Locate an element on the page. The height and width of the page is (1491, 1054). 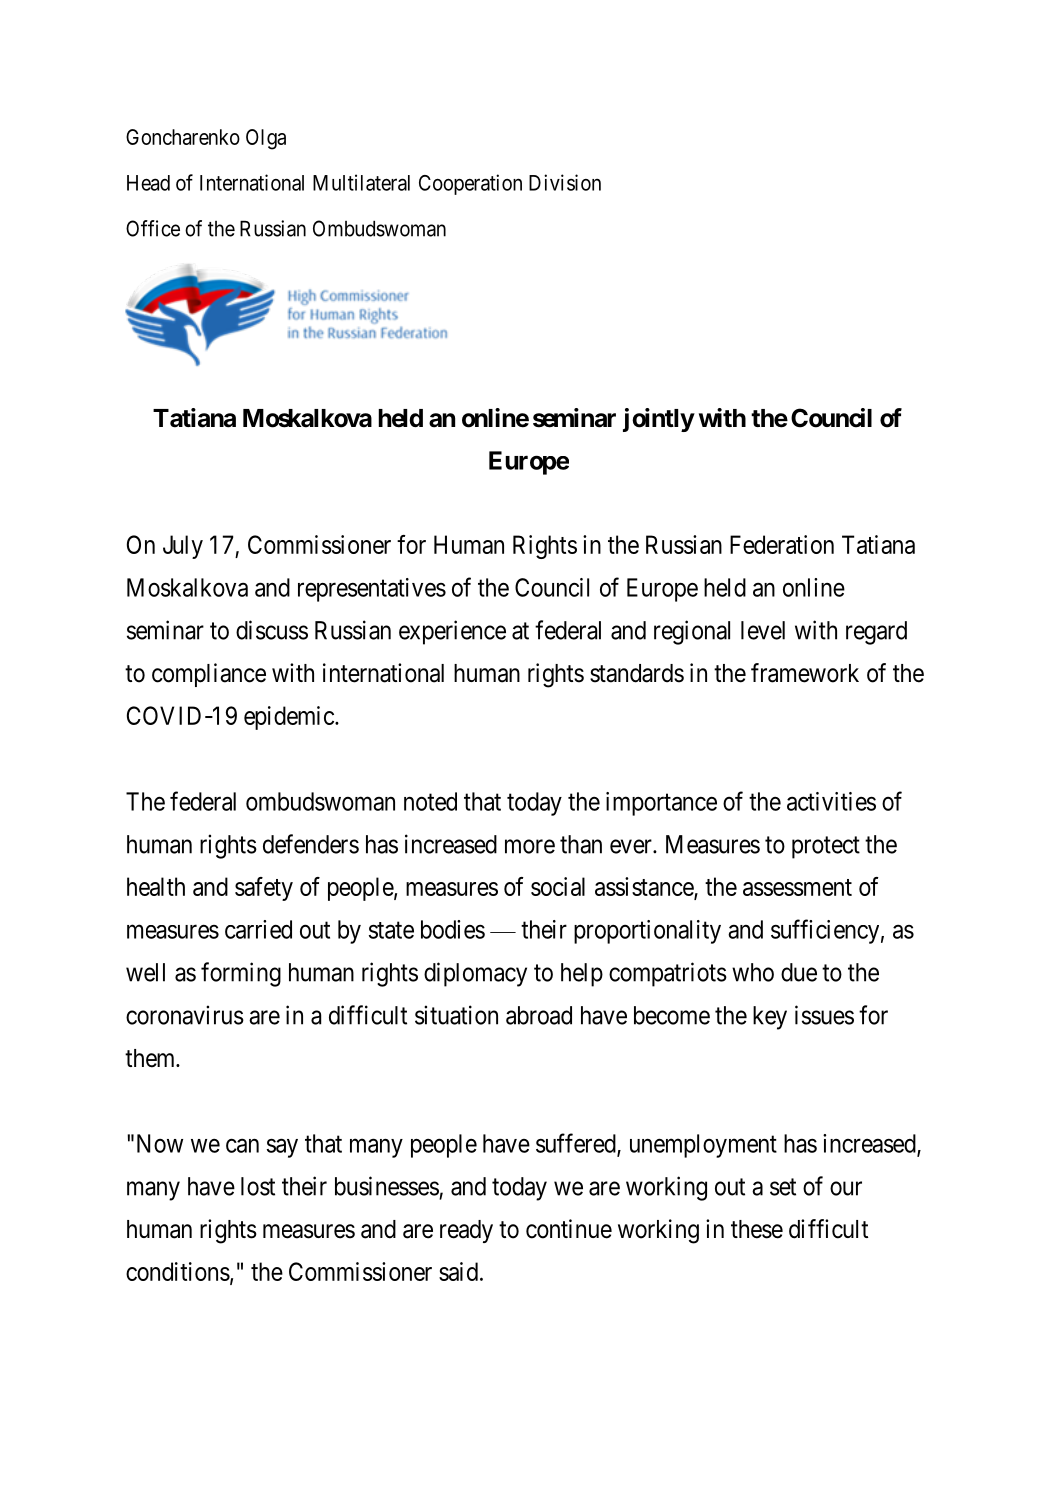
ready is located at coordinates (466, 1231).
